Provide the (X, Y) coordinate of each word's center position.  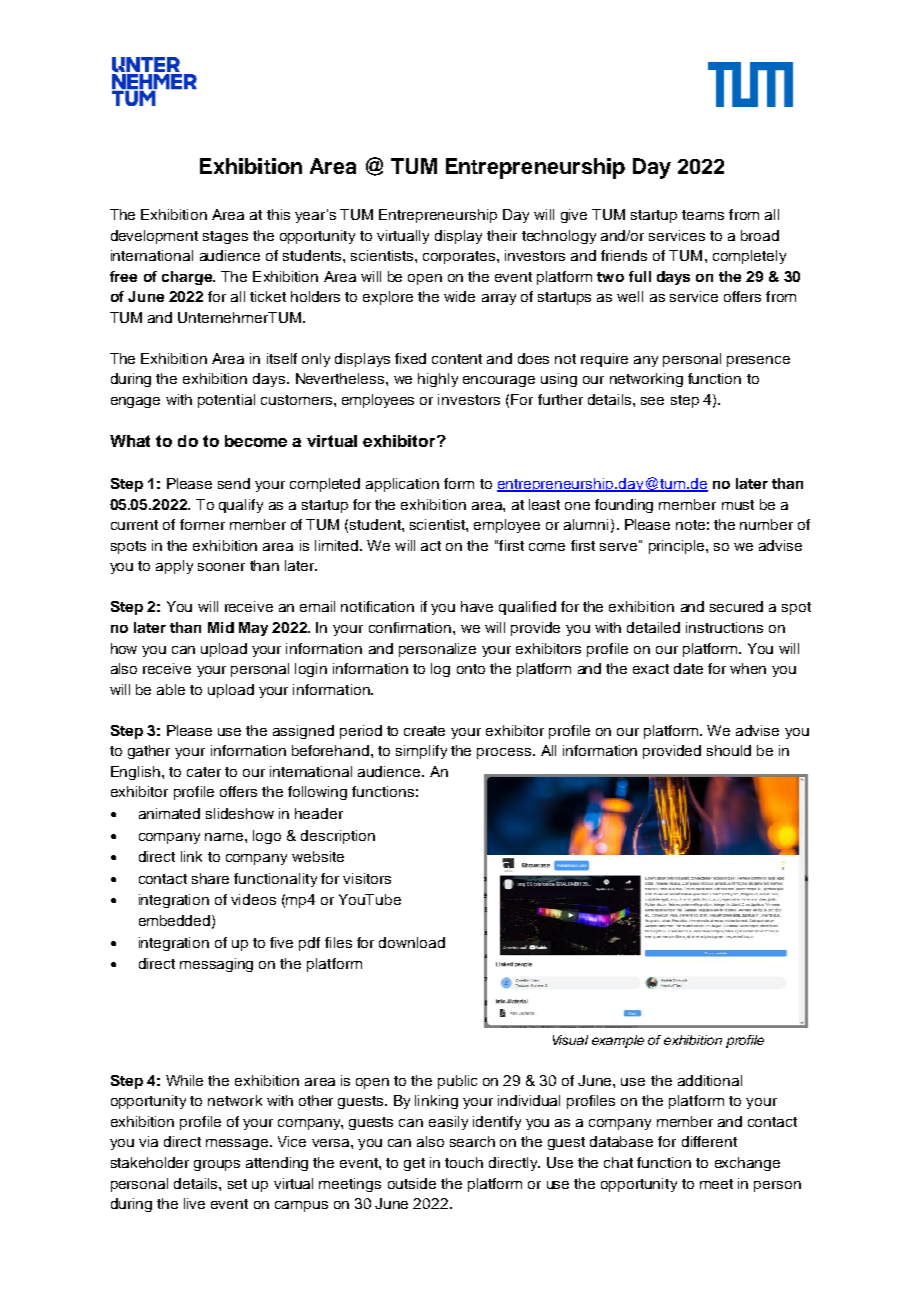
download (412, 942)
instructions (724, 627)
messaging (216, 965)
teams (703, 215)
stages (225, 237)
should (729, 750)
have (477, 606)
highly (438, 380)
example (618, 1041)
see (652, 401)
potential (226, 401)
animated (169, 813)
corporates (460, 257)
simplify (421, 752)
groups (217, 1165)
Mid (221, 627)
